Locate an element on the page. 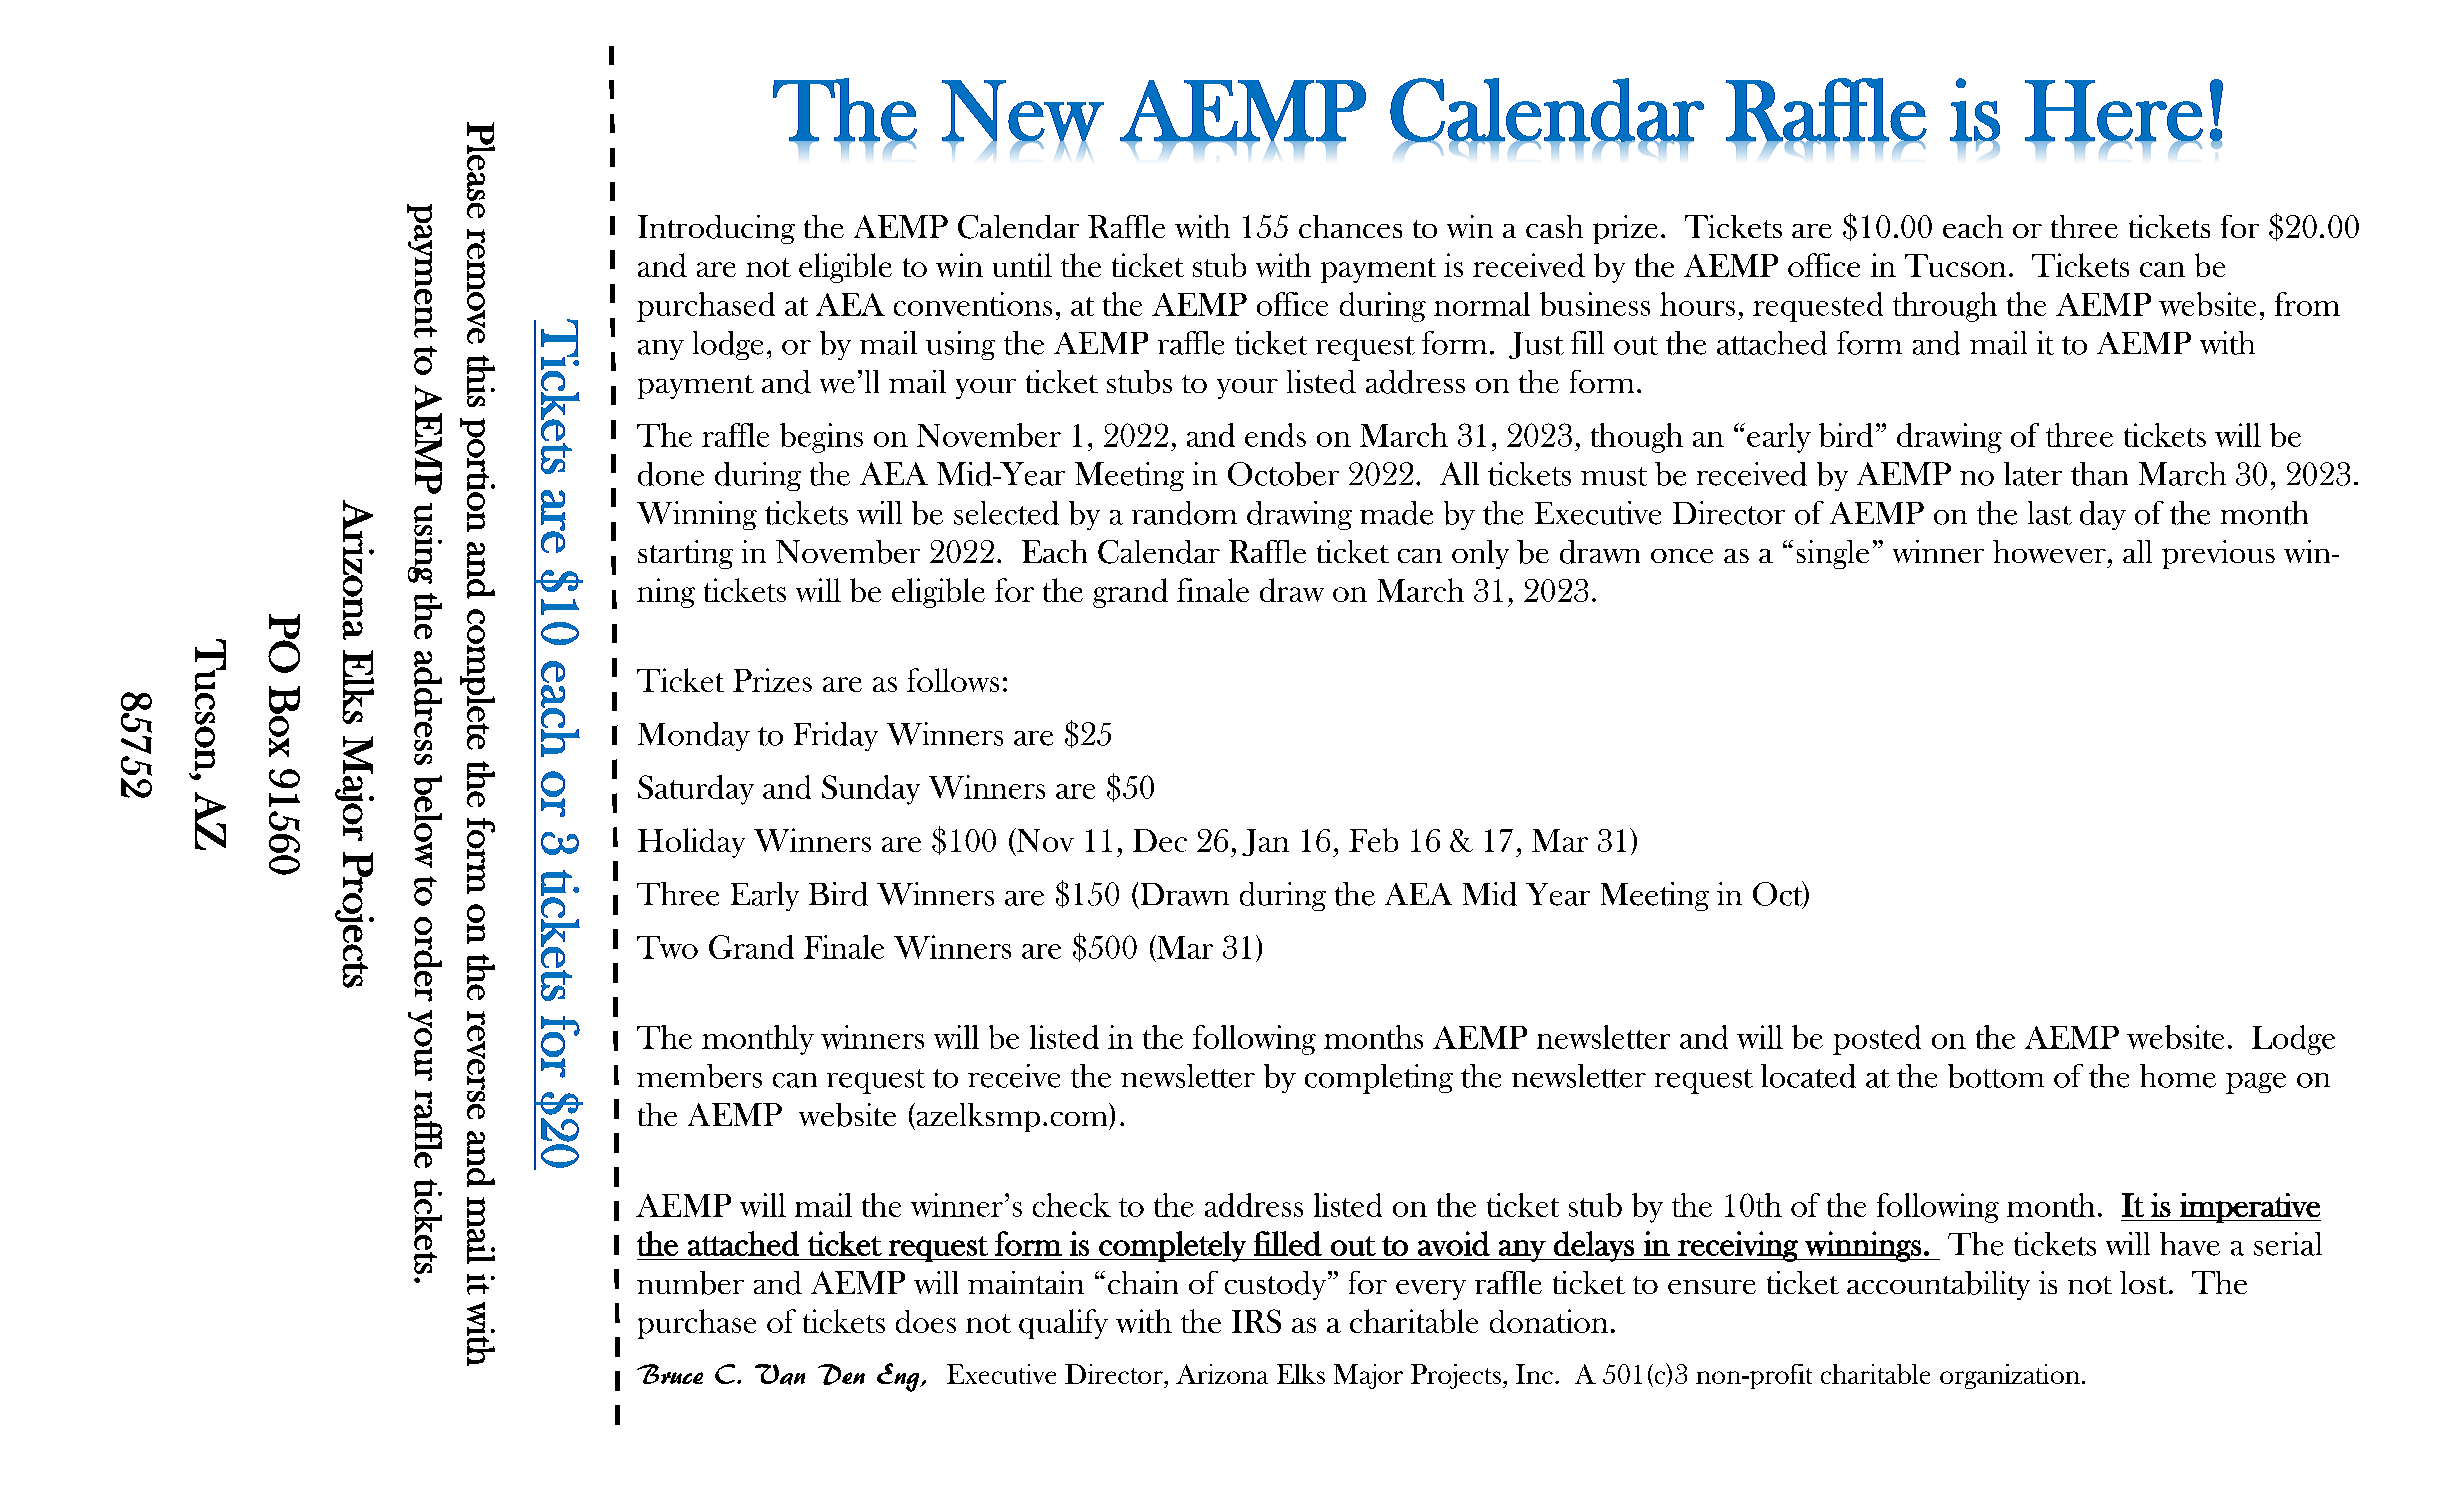  follows is located at coordinates (953, 680).
